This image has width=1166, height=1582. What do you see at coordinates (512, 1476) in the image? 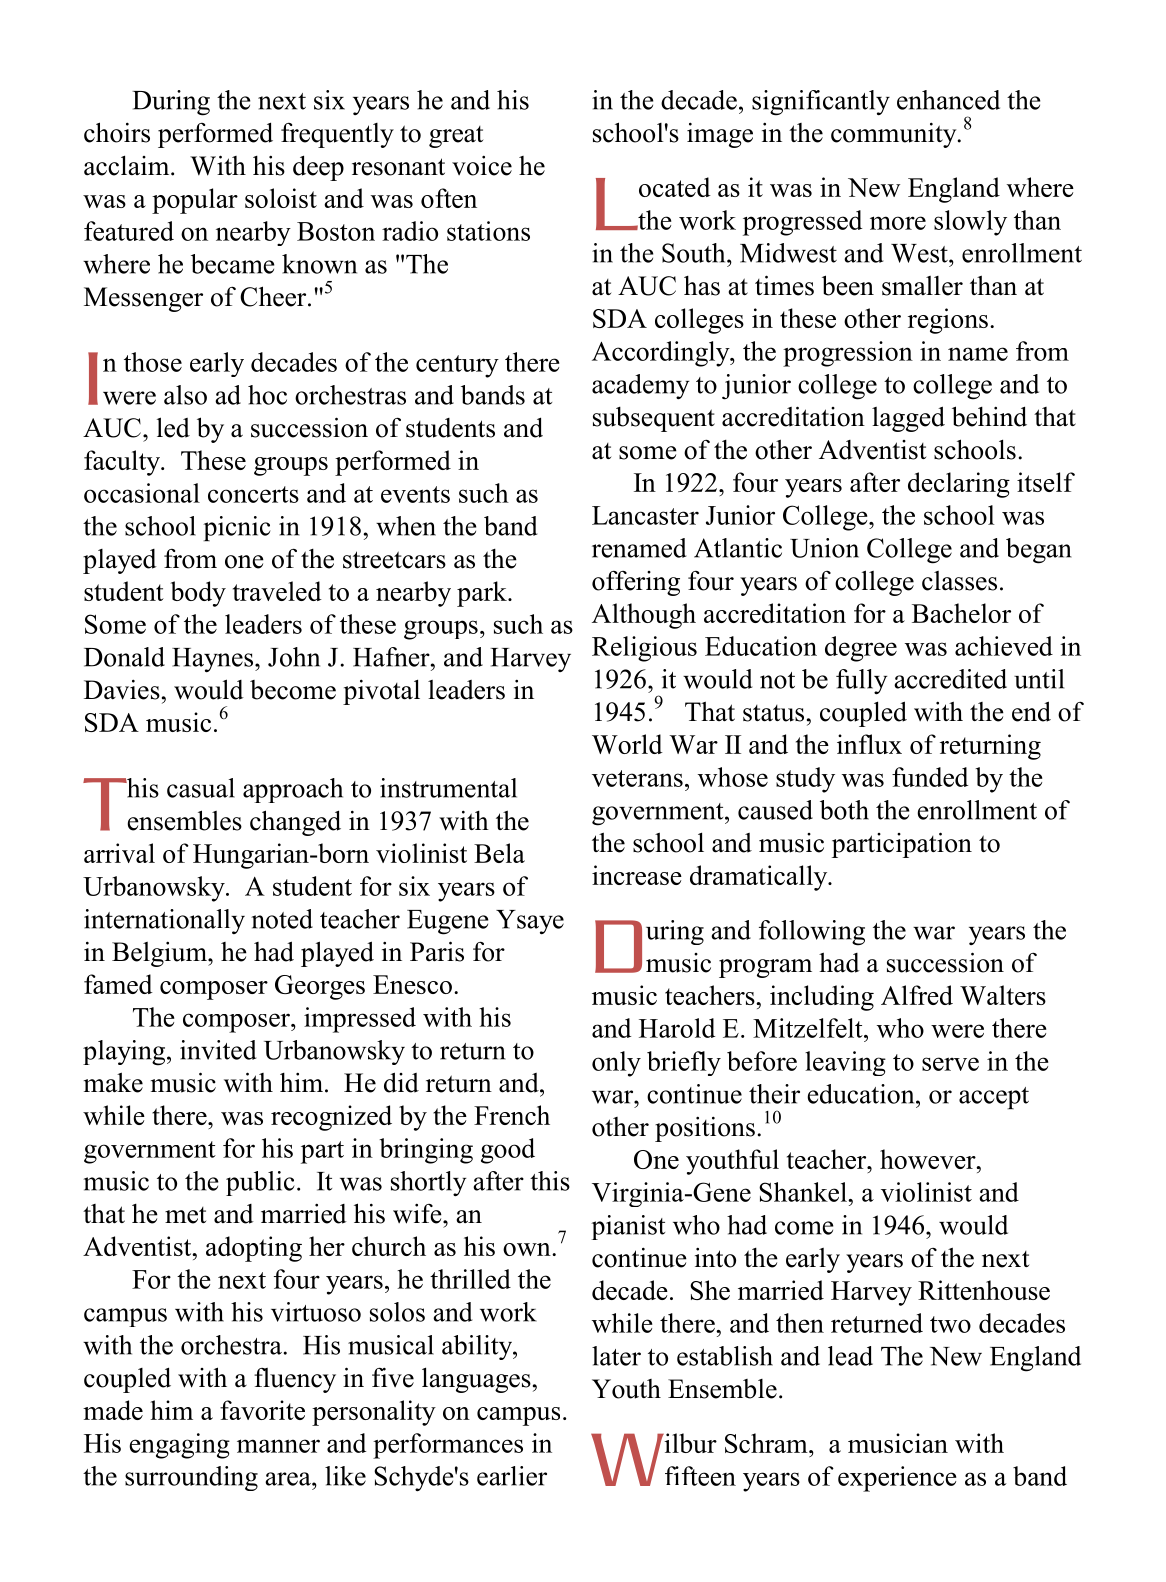
I see `earlier` at bounding box center [512, 1476].
